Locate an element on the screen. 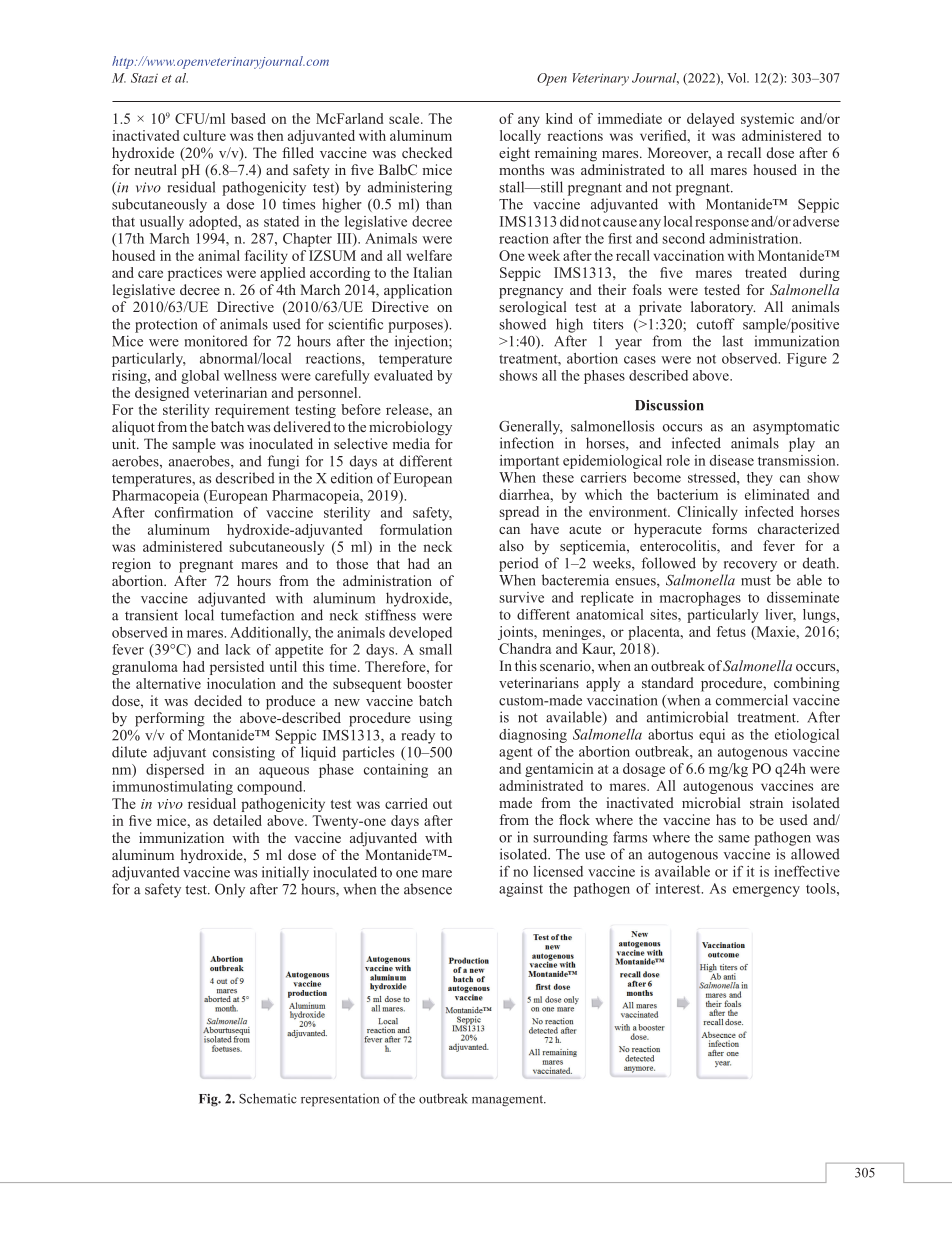 The height and width of the screenshot is (1233, 952). they is located at coordinates (760, 479).
